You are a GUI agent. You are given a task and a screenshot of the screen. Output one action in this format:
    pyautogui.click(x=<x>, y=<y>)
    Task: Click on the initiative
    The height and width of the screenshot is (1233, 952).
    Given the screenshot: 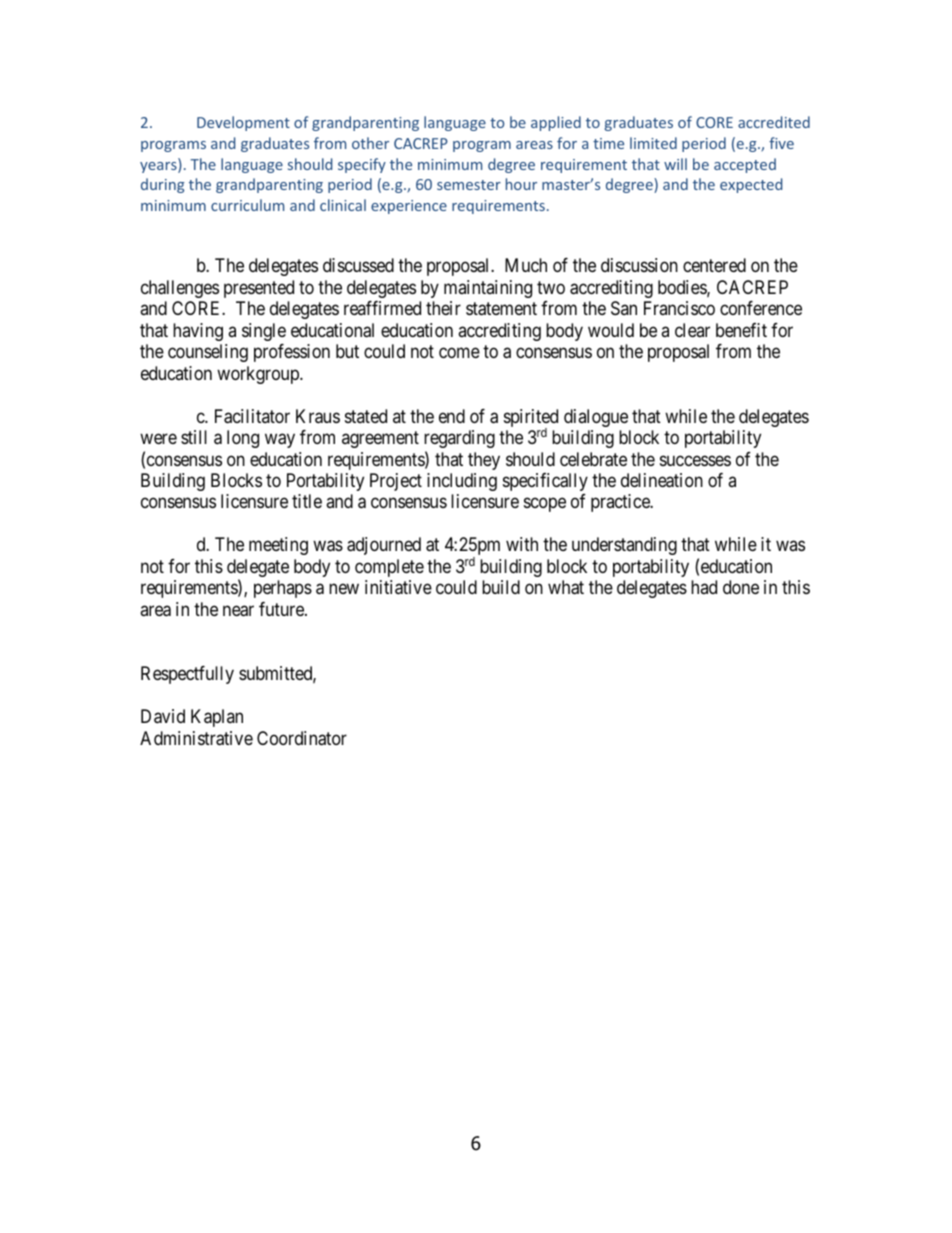 What is the action you would take?
    pyautogui.click(x=398, y=587)
